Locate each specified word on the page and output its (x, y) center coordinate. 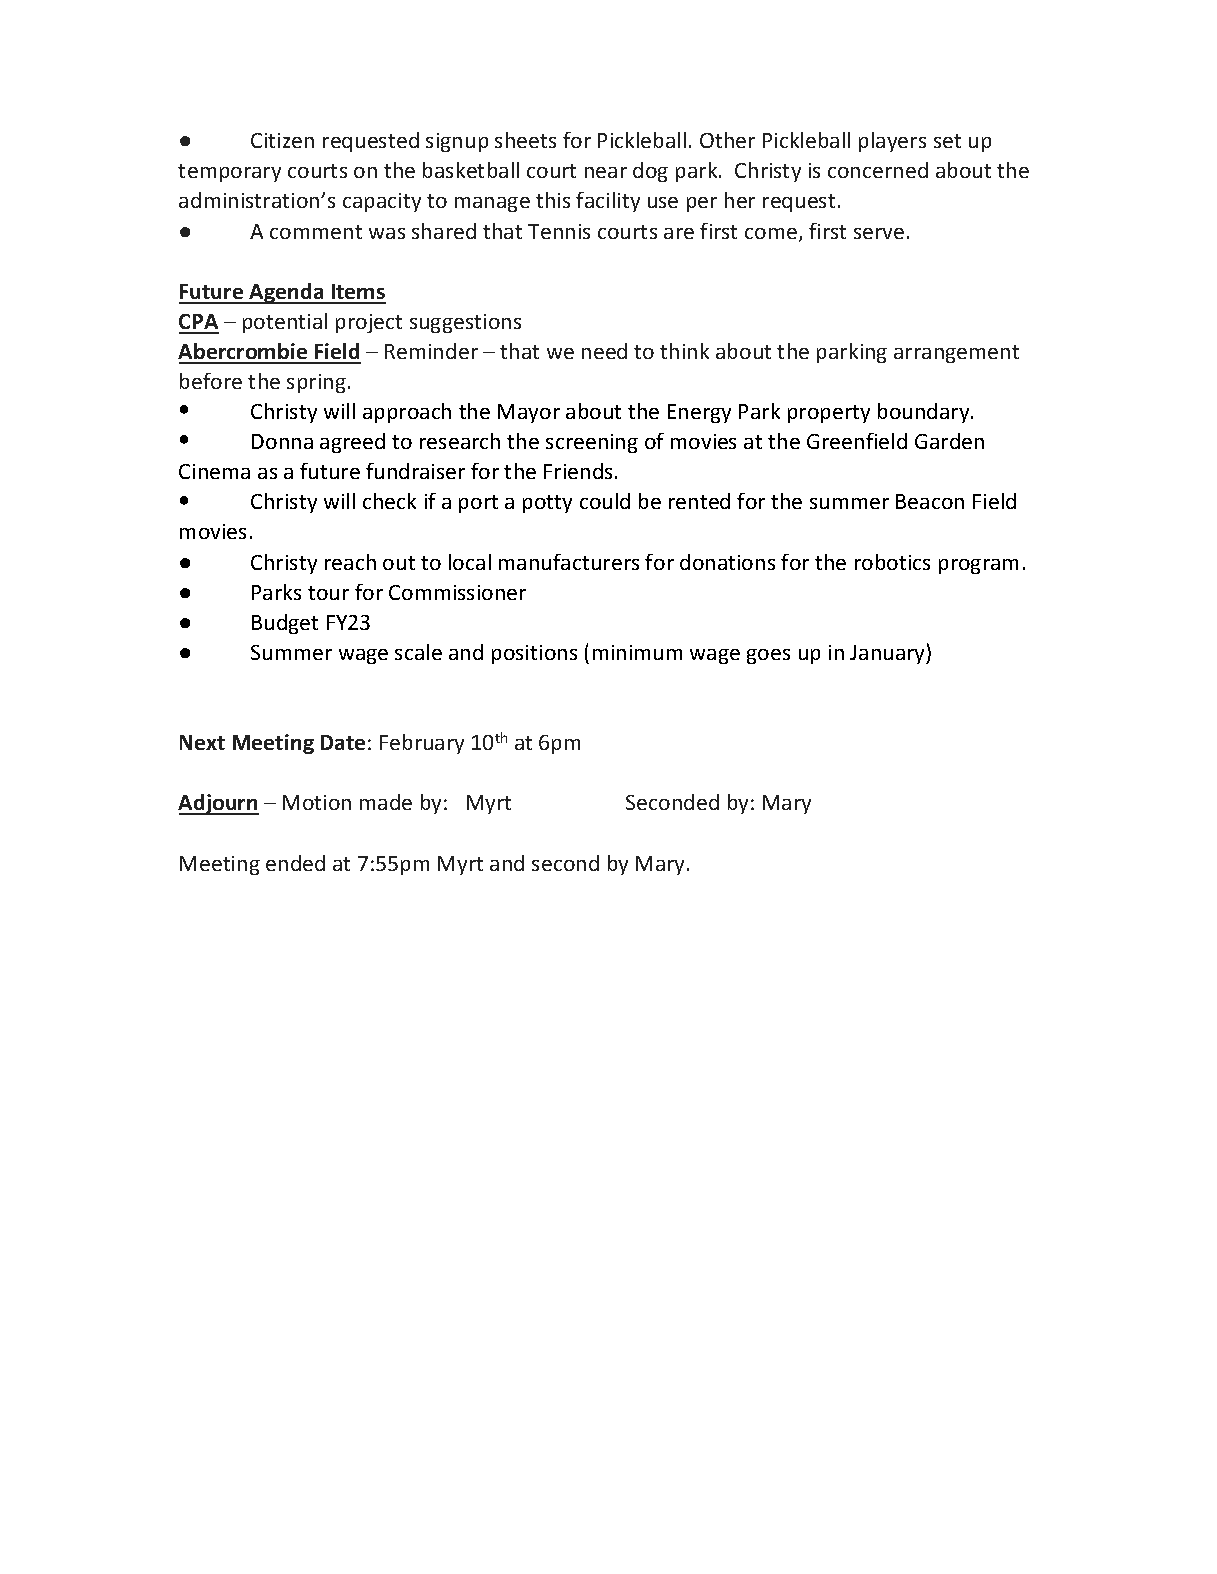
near (606, 172)
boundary (925, 413)
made (386, 802)
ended (295, 863)
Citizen (282, 140)
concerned (878, 170)
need (604, 351)
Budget (285, 624)
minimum (637, 652)
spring (316, 383)
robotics (892, 562)
